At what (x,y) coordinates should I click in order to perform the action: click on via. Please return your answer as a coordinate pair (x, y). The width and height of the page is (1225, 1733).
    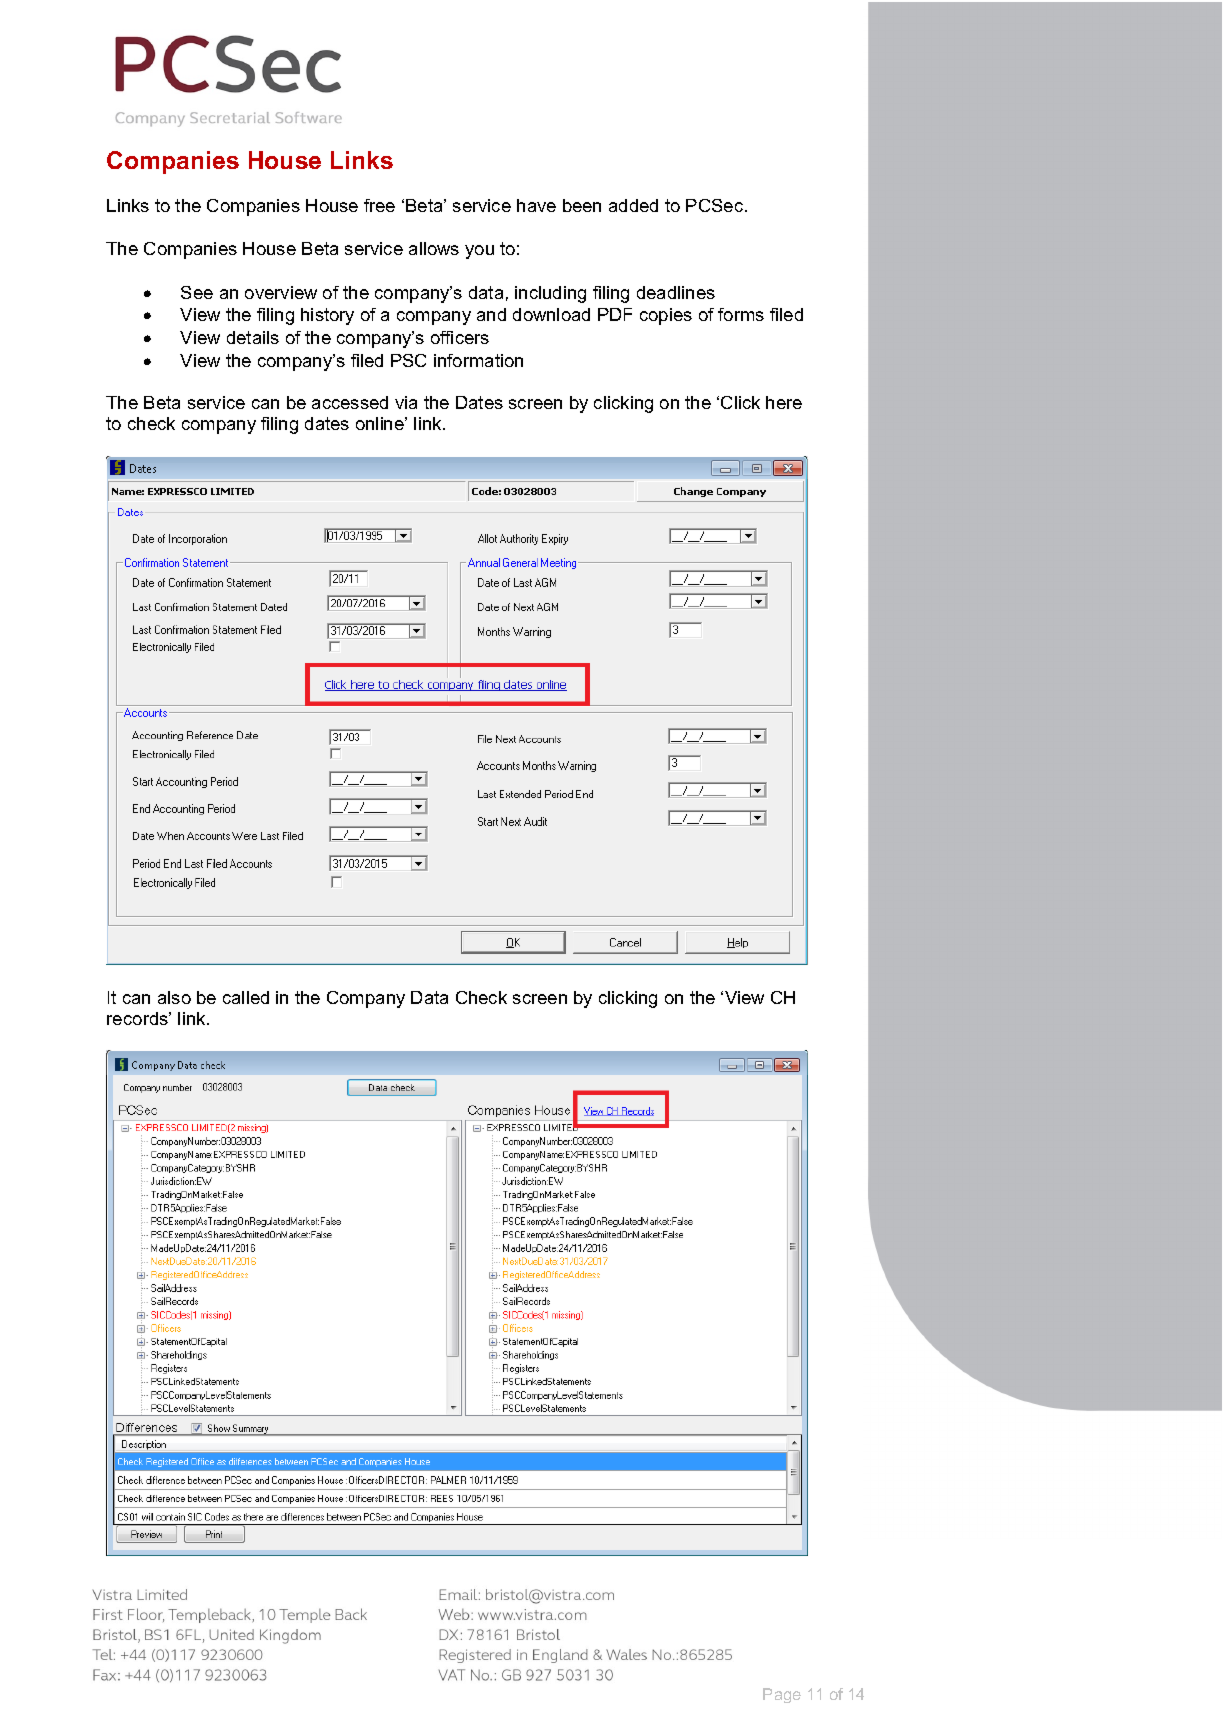
    Looking at the image, I should click on (406, 402).
